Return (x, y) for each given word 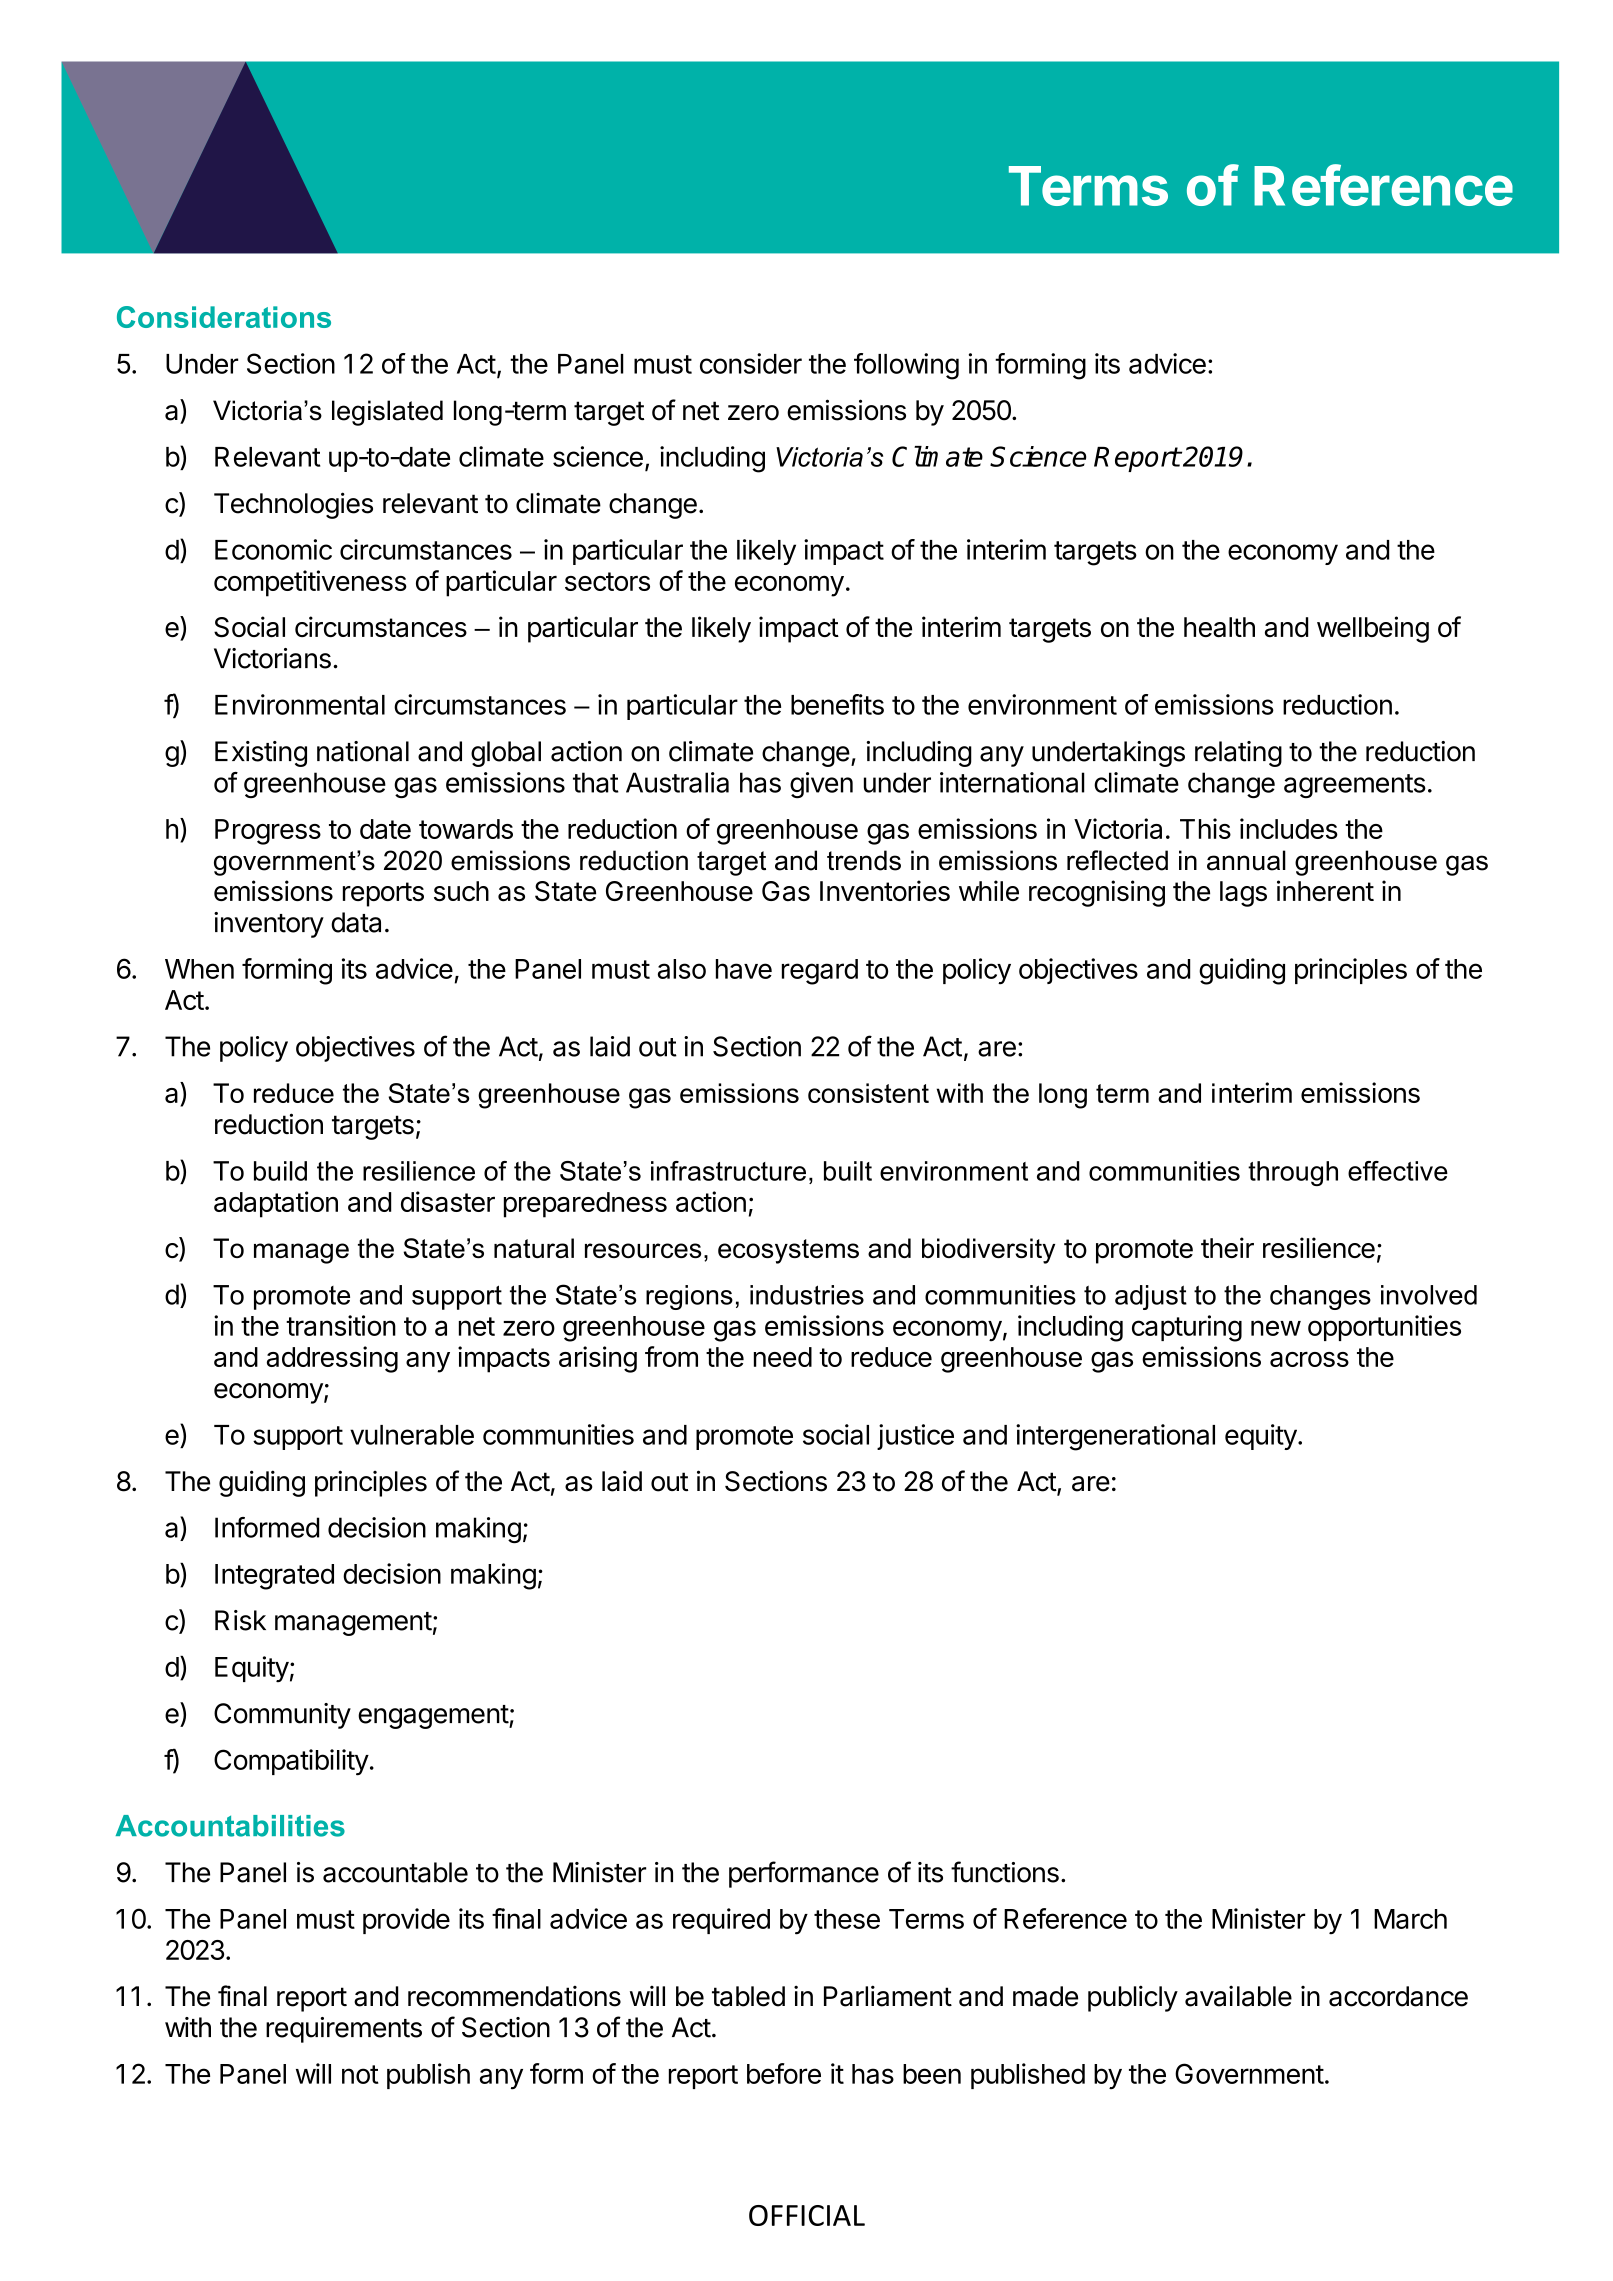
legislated (387, 413)
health (1219, 627)
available (1238, 1996)
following (906, 366)
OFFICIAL (807, 2215)
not (360, 2074)
